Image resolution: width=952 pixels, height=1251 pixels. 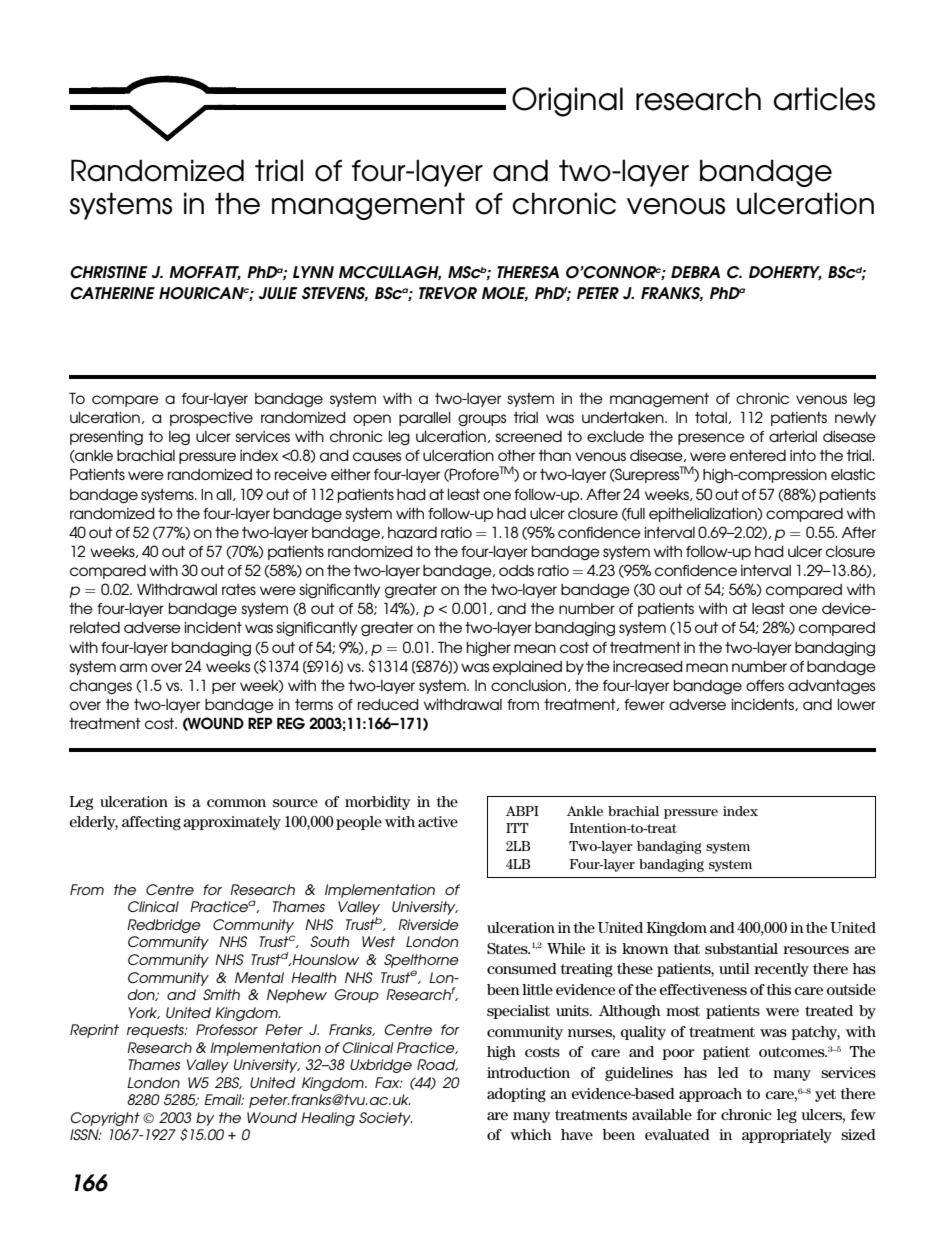 What do you see at coordinates (567, 102) in the screenshot?
I see `Original` at bounding box center [567, 102].
